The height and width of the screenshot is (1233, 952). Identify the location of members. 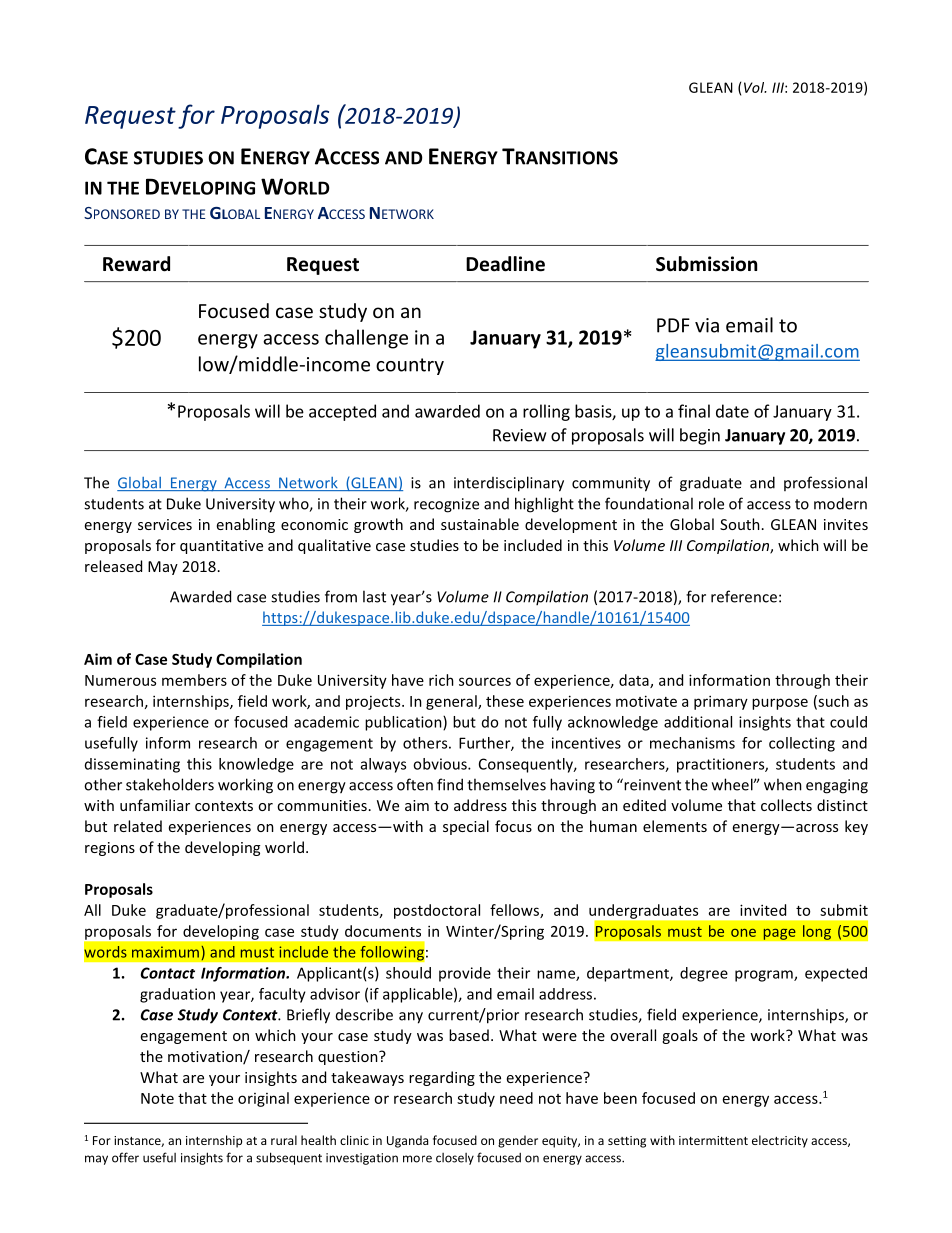
(194, 680).
